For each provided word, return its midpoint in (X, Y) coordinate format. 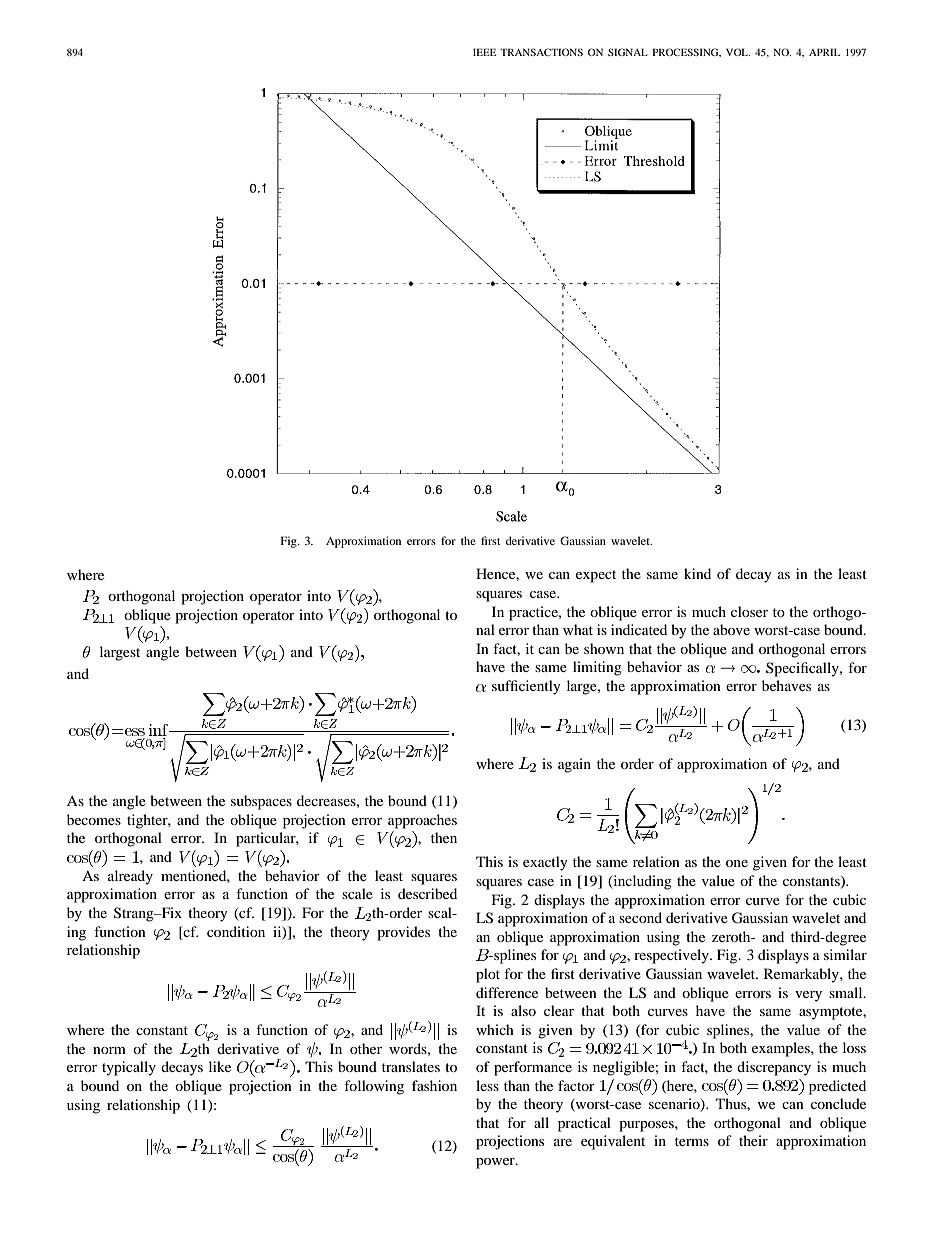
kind (697, 573)
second (640, 917)
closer (749, 611)
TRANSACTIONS (541, 52)
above (731, 629)
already (130, 877)
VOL (738, 52)
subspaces (261, 802)
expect (596, 576)
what (578, 629)
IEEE (484, 52)
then (444, 837)
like (220, 1066)
